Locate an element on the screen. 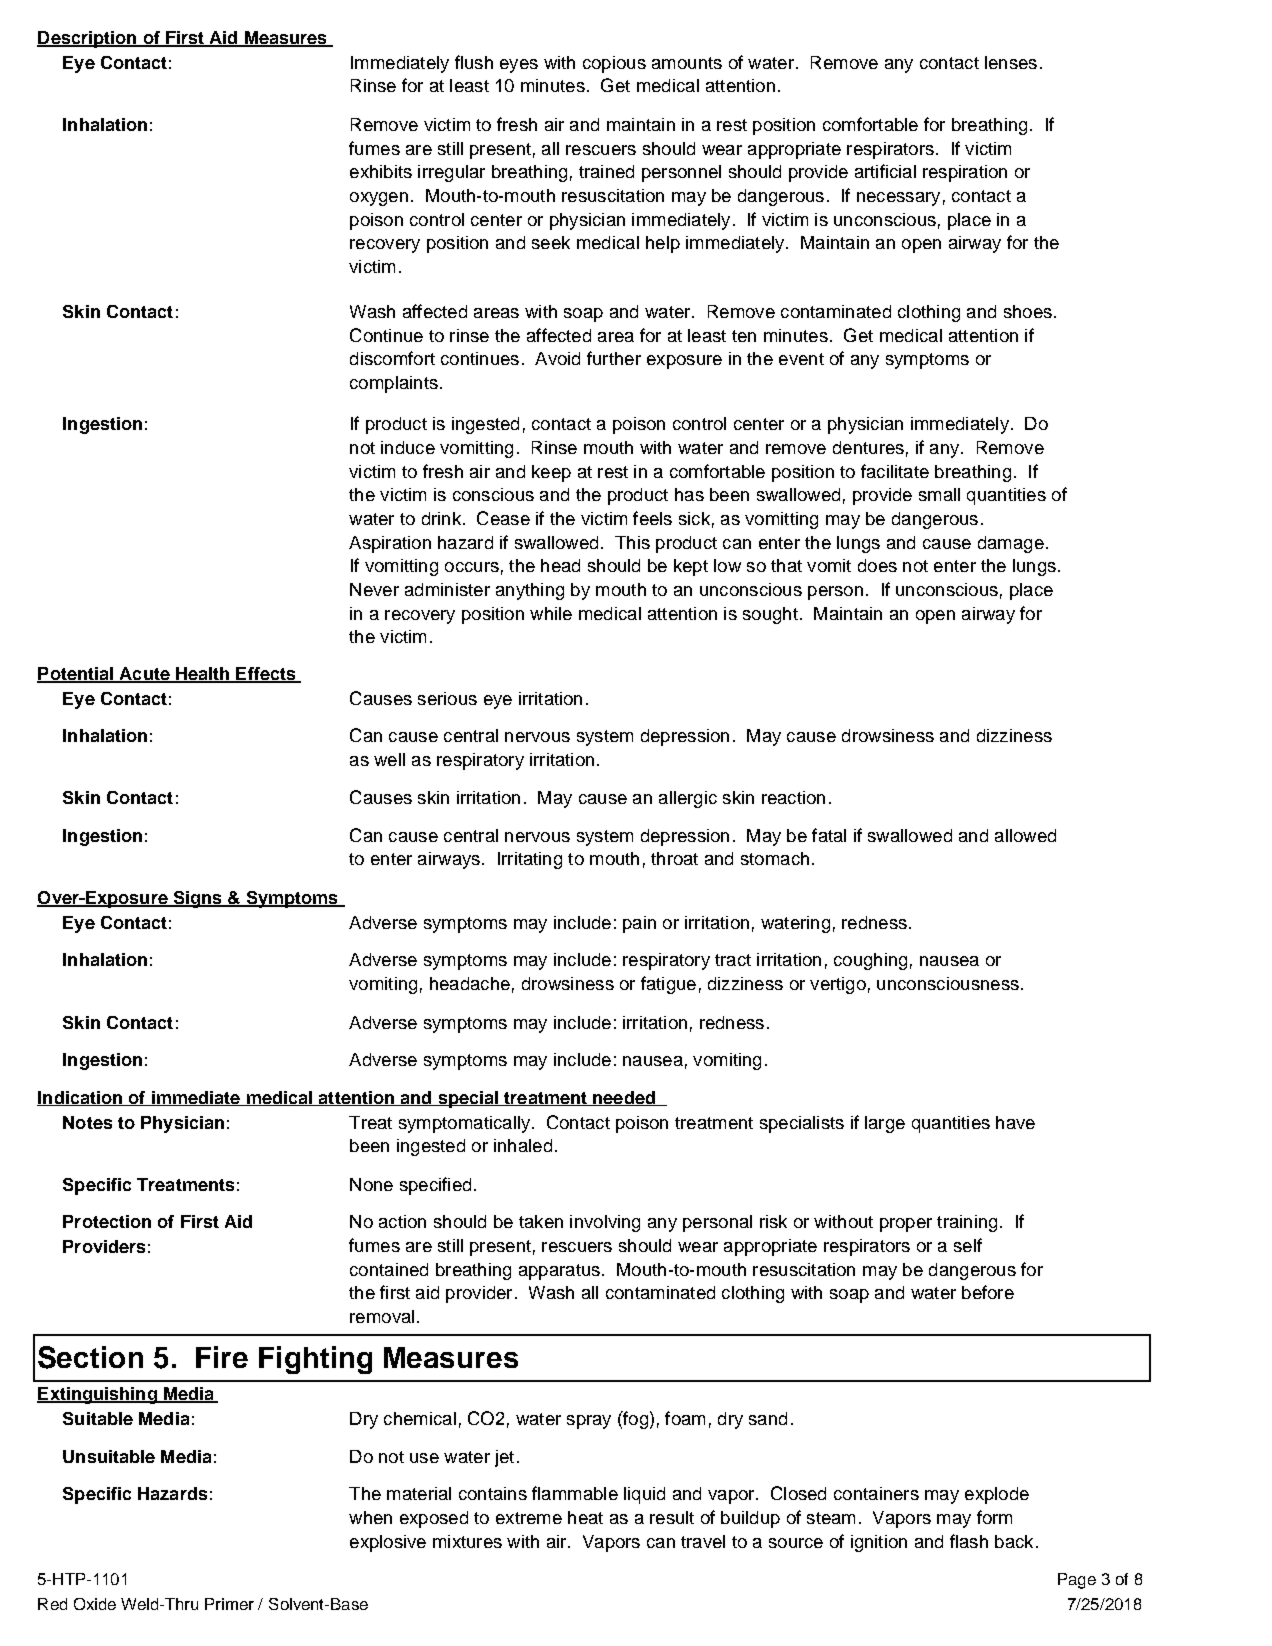 The image size is (1272, 1646). anything is located at coordinates (530, 591).
